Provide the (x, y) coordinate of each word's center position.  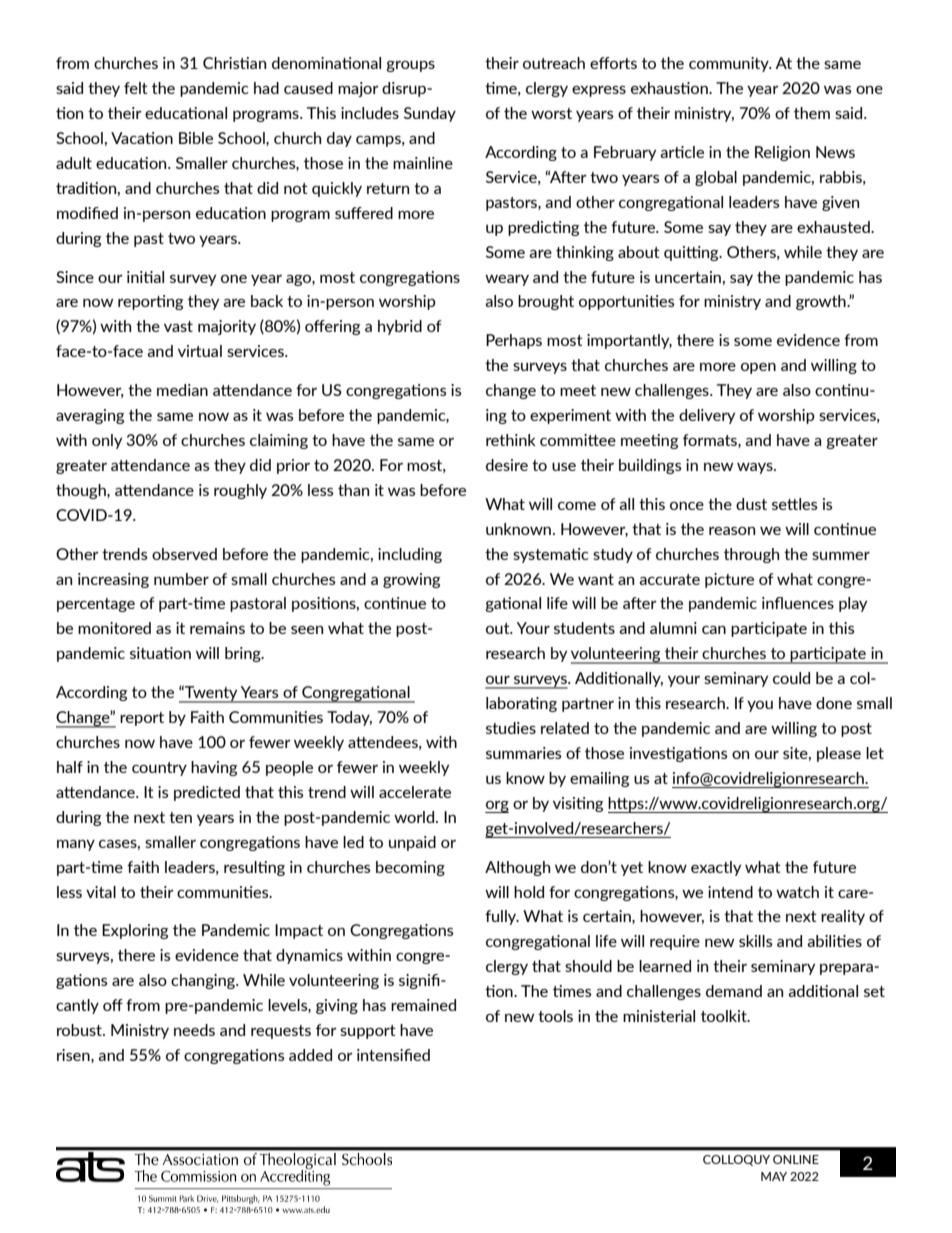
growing (411, 580)
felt (136, 88)
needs (194, 1030)
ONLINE (796, 1159)
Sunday (430, 114)
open (758, 368)
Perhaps (514, 341)
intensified (393, 1055)
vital (101, 892)
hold (529, 892)
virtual (200, 351)
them (812, 113)
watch (797, 892)
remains (217, 628)
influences (798, 603)
